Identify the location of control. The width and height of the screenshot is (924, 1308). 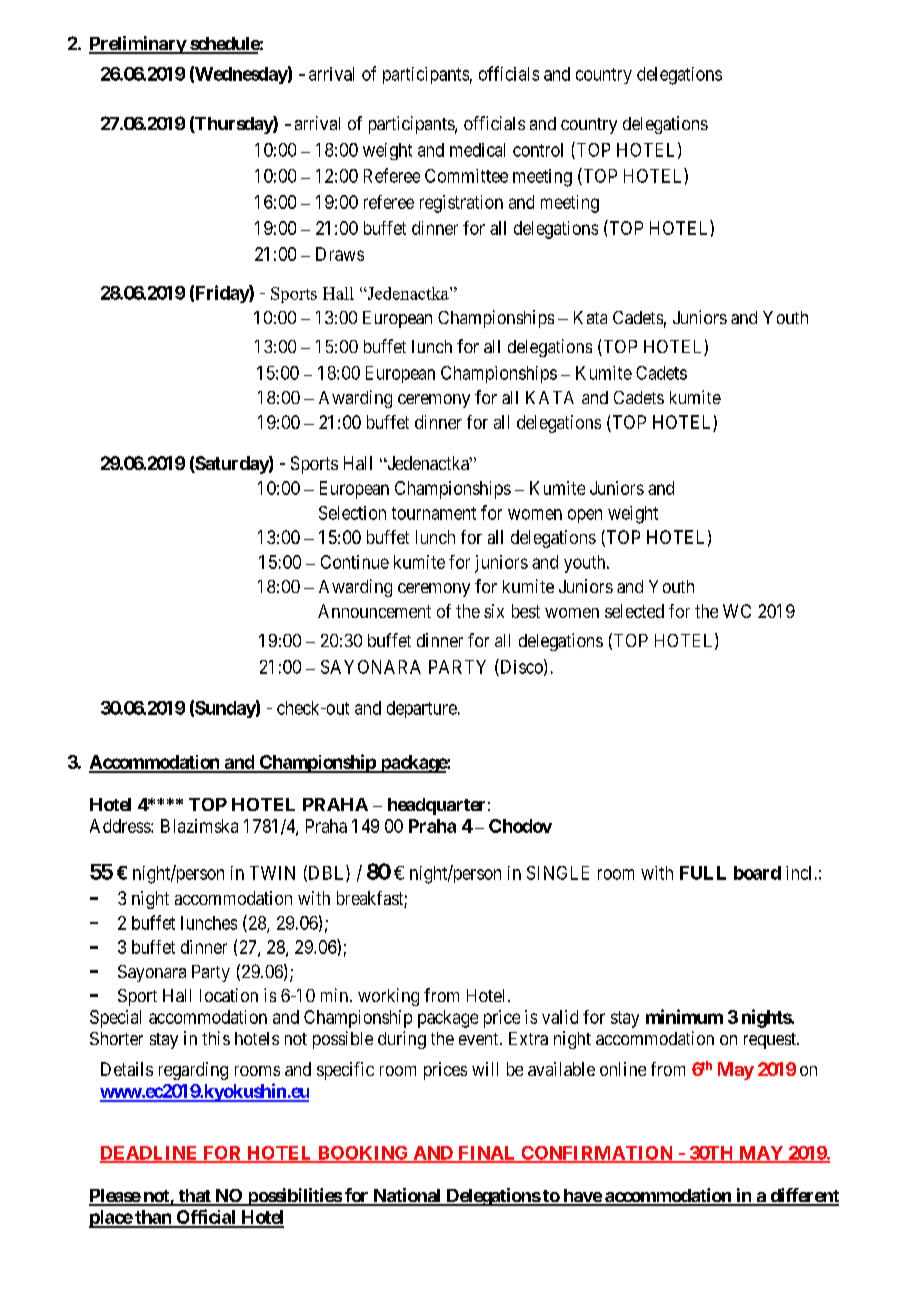
(538, 150).
